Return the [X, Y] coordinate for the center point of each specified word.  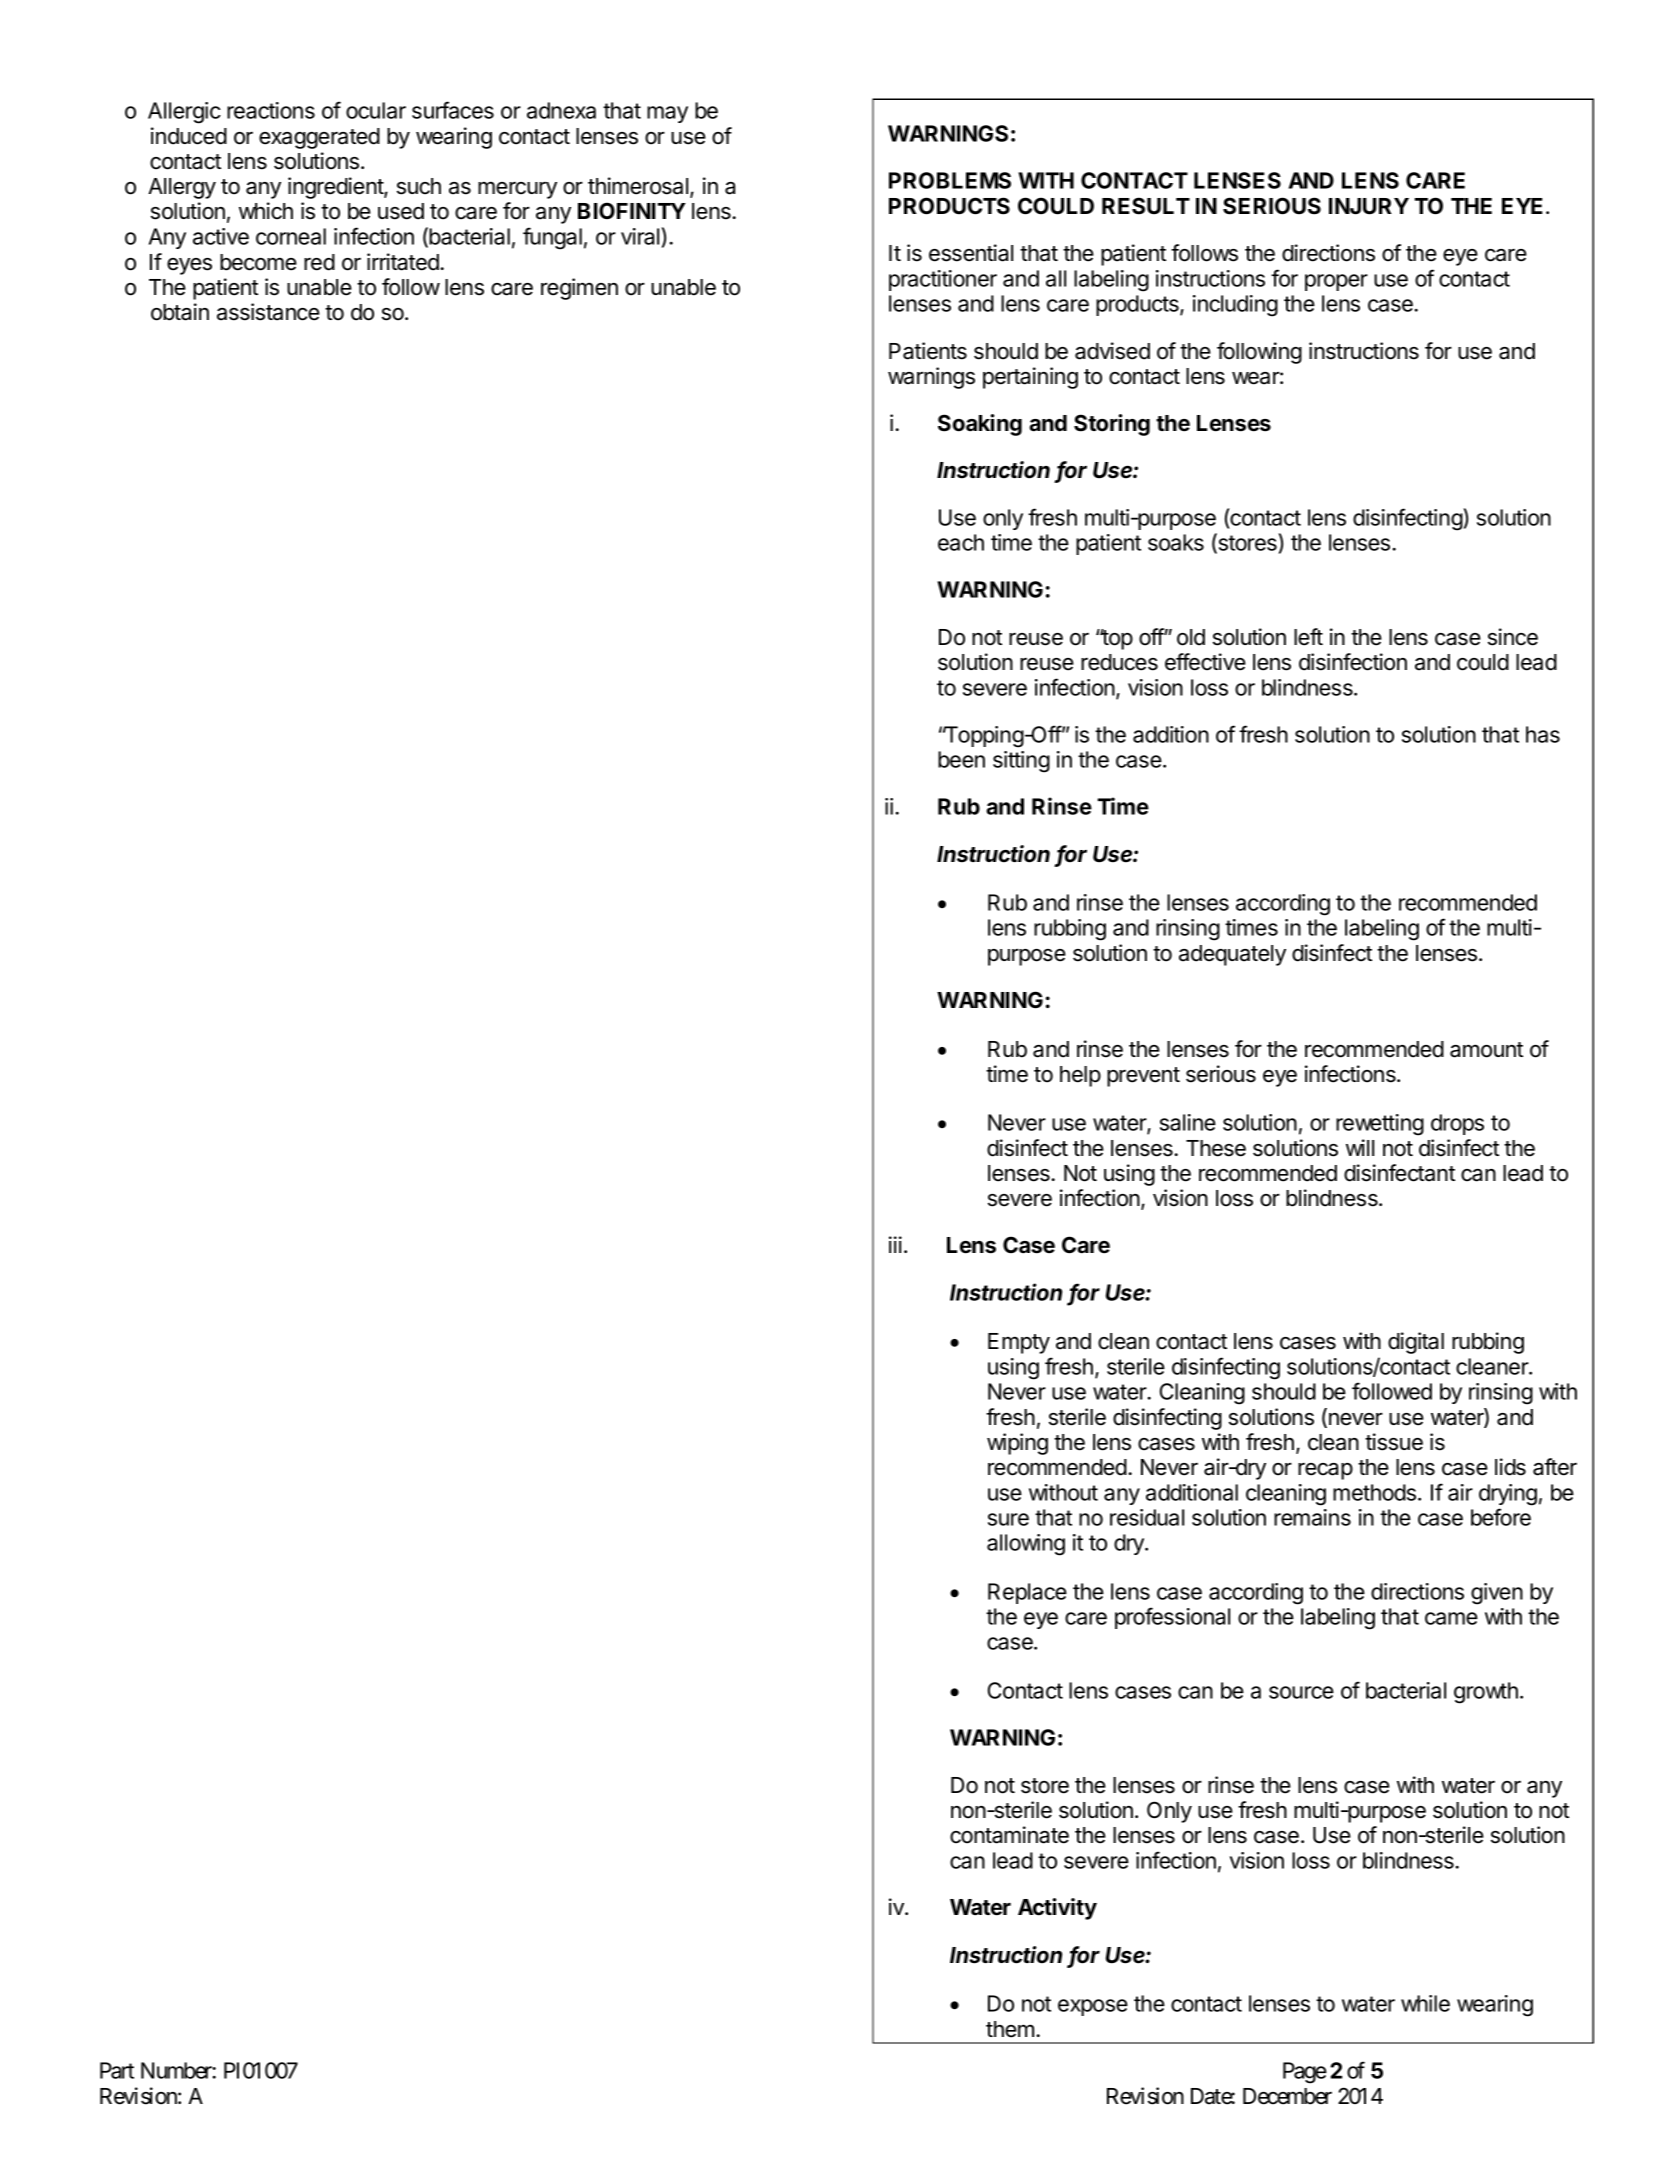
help [1080, 1076]
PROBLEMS [950, 180]
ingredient [336, 188]
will [1360, 1147]
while [1425, 2003]
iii [895, 1244]
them [1010, 2029]
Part [117, 2070]
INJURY [1369, 206]
